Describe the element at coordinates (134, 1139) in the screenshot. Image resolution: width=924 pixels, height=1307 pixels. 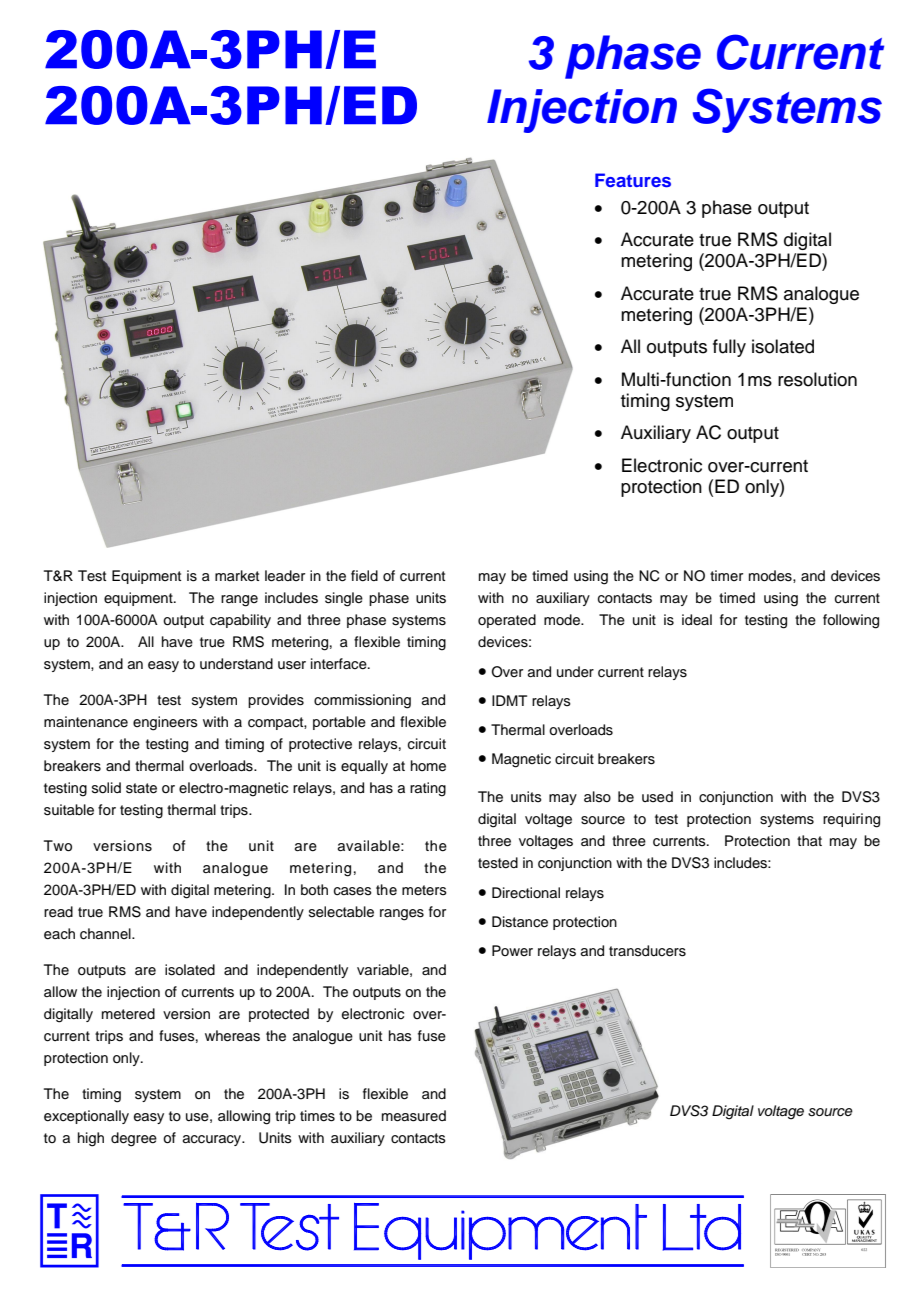
I see `degree` at that location.
